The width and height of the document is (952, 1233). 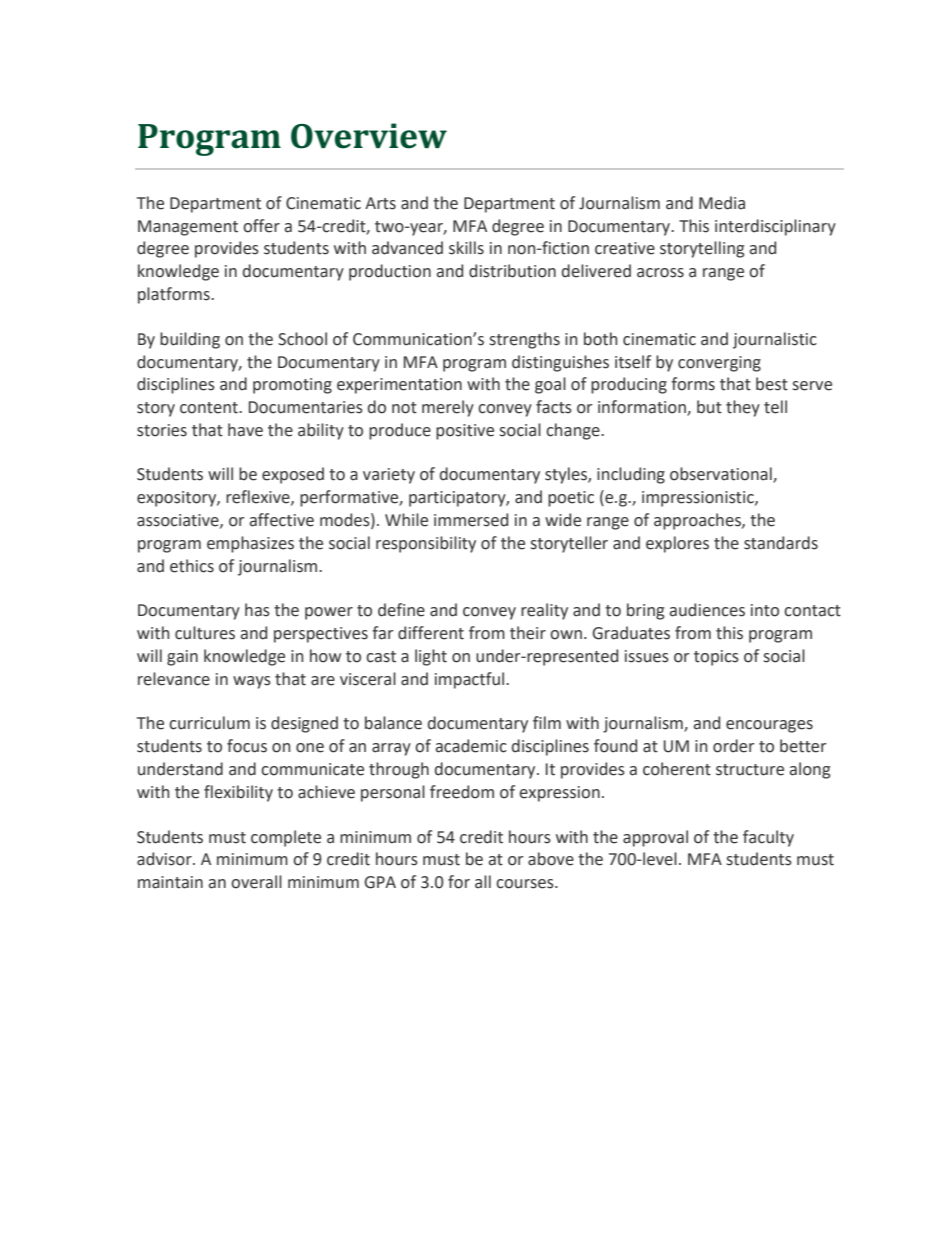 What do you see at coordinates (775, 340) in the document?
I see `journalistic` at bounding box center [775, 340].
